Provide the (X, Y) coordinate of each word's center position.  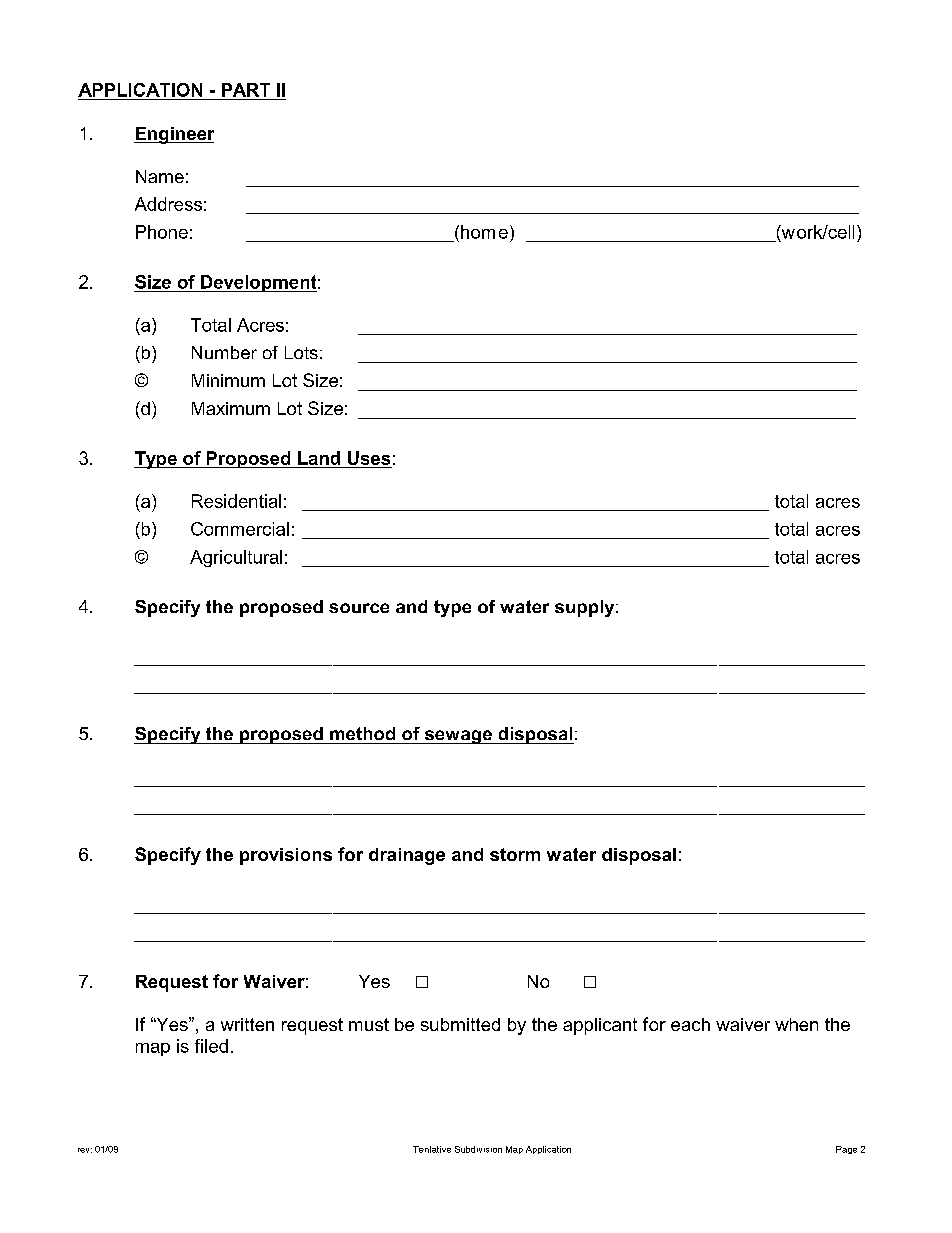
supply (586, 608)
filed (211, 1046)
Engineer (174, 135)
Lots (301, 352)
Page (846, 1150)
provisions (286, 856)
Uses (369, 458)
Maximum (231, 408)
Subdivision (478, 1149)
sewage (458, 737)
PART (246, 90)
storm (515, 854)
